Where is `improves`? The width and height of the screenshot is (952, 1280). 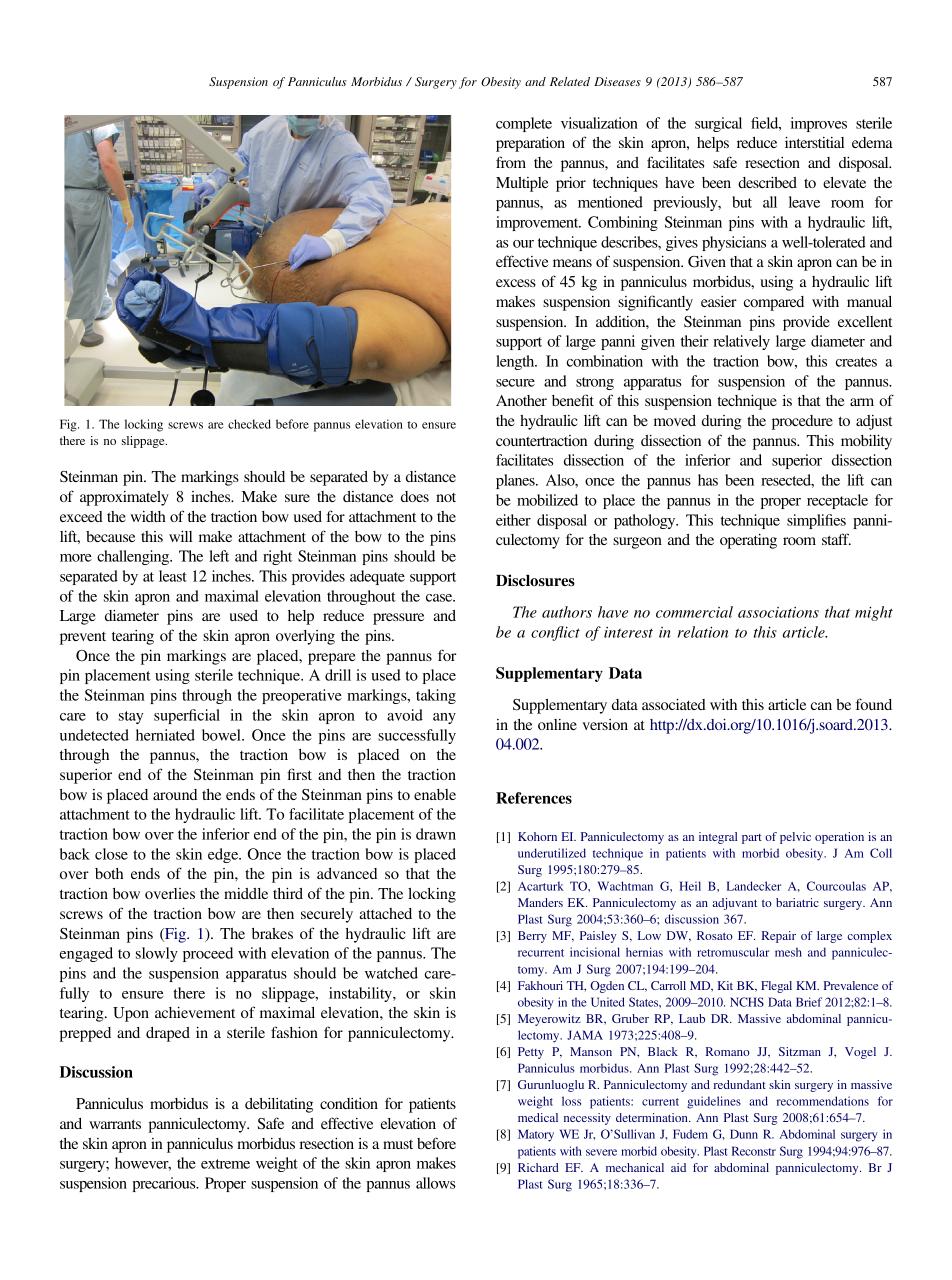 improves is located at coordinates (819, 124).
